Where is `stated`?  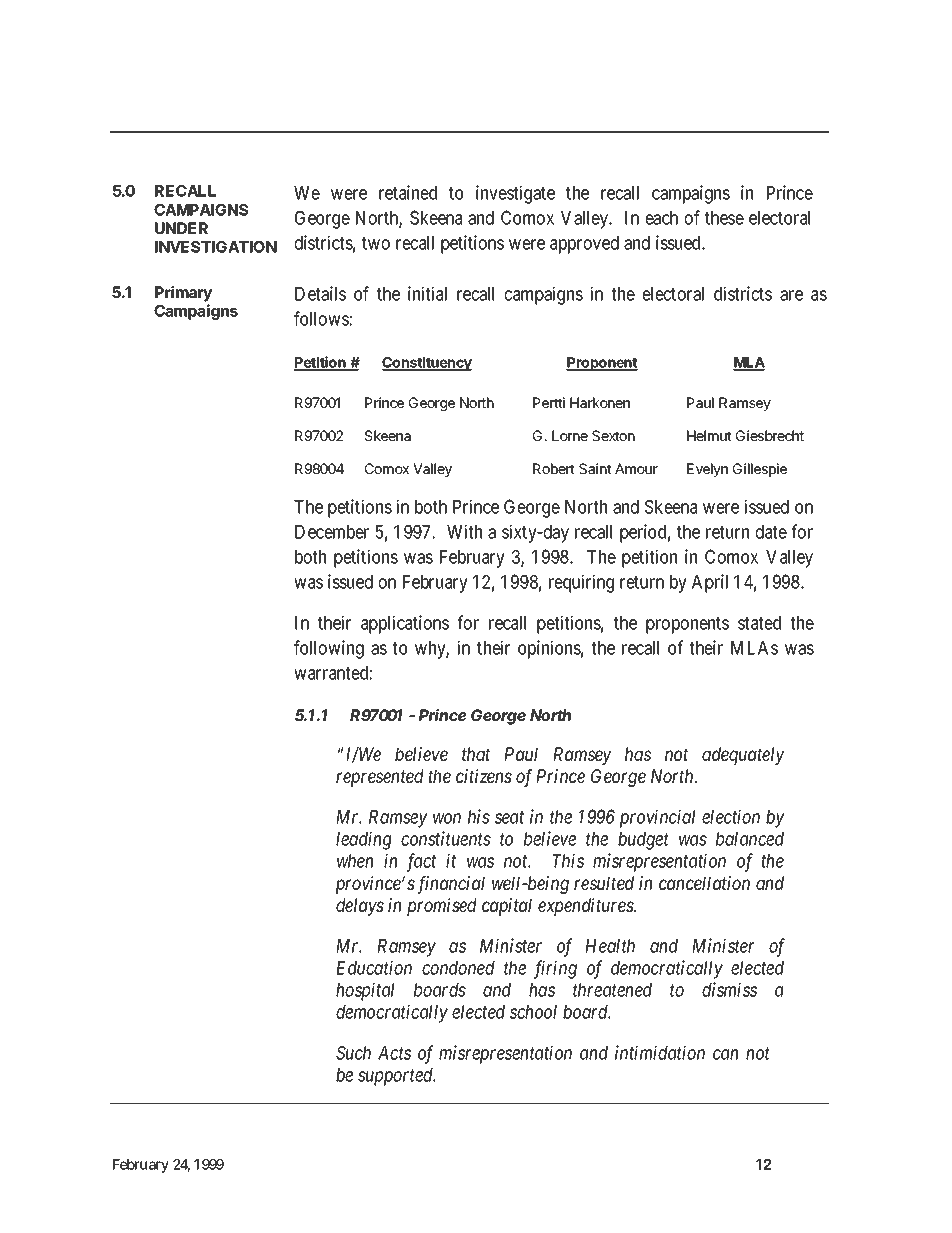 stated is located at coordinates (759, 623).
